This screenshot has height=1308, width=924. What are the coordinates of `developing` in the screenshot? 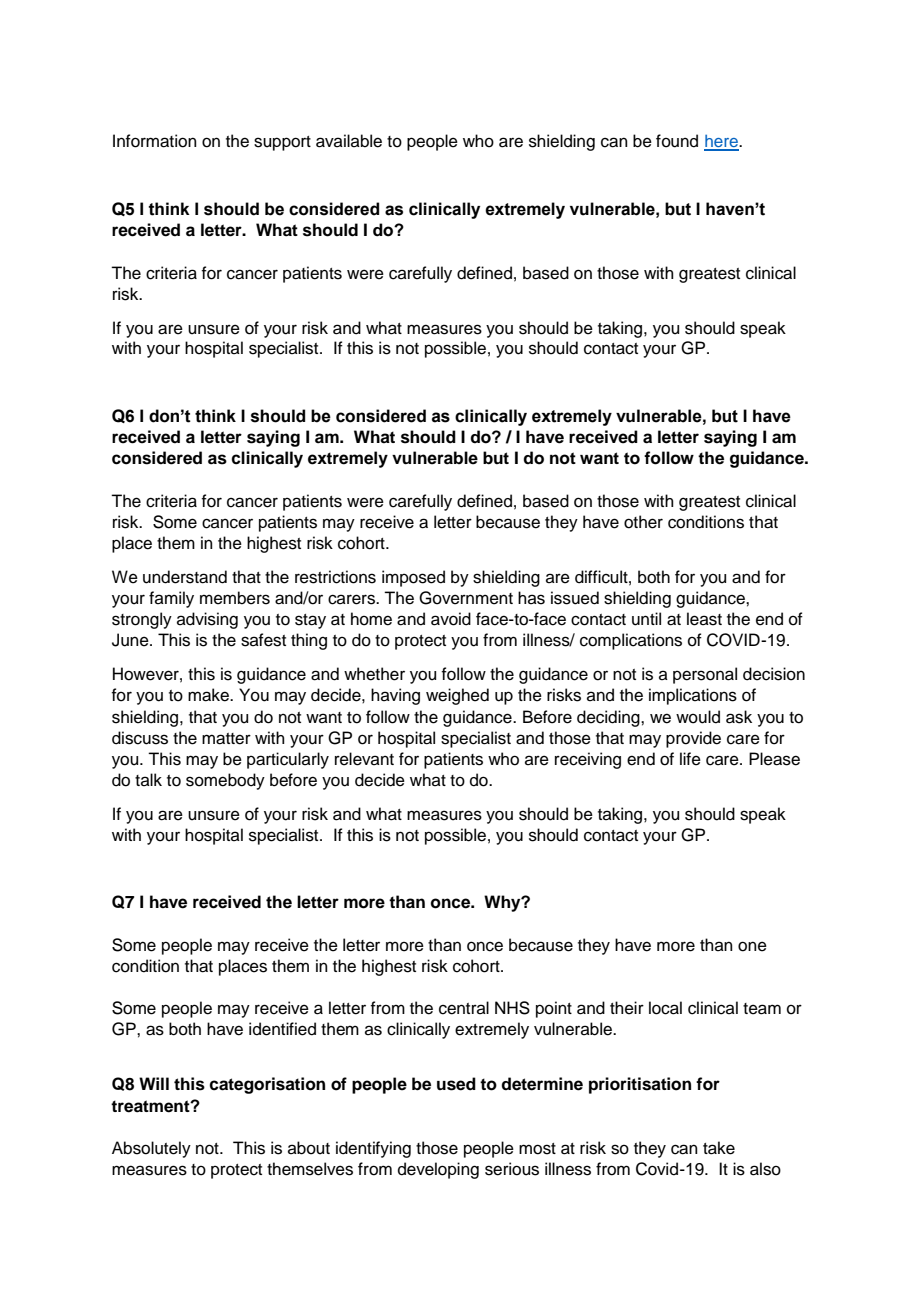 It's located at (438, 1170).
